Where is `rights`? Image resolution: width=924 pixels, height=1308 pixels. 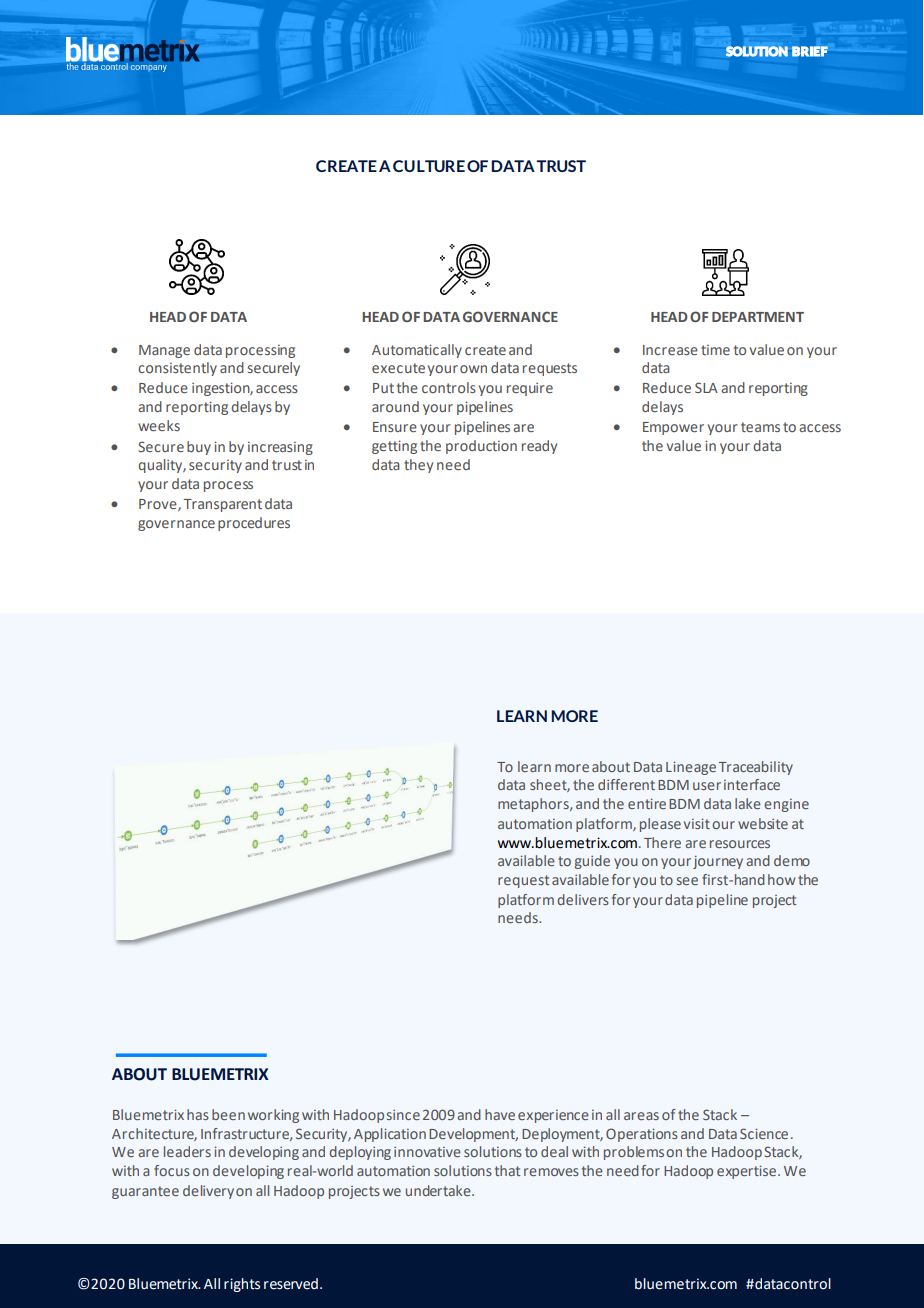 rights is located at coordinates (242, 1285).
